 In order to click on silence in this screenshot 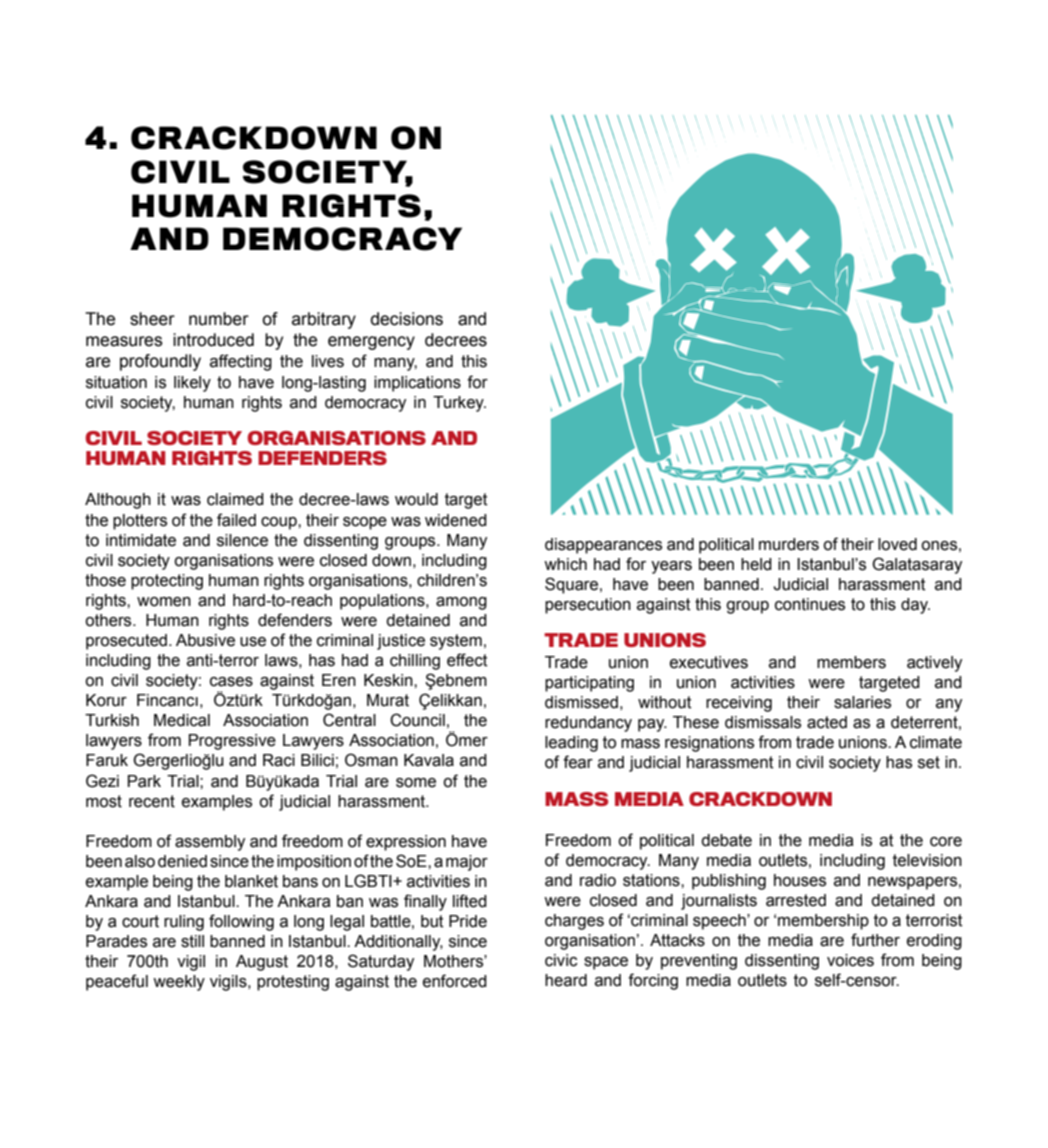, I will do `click(242, 540)`.
